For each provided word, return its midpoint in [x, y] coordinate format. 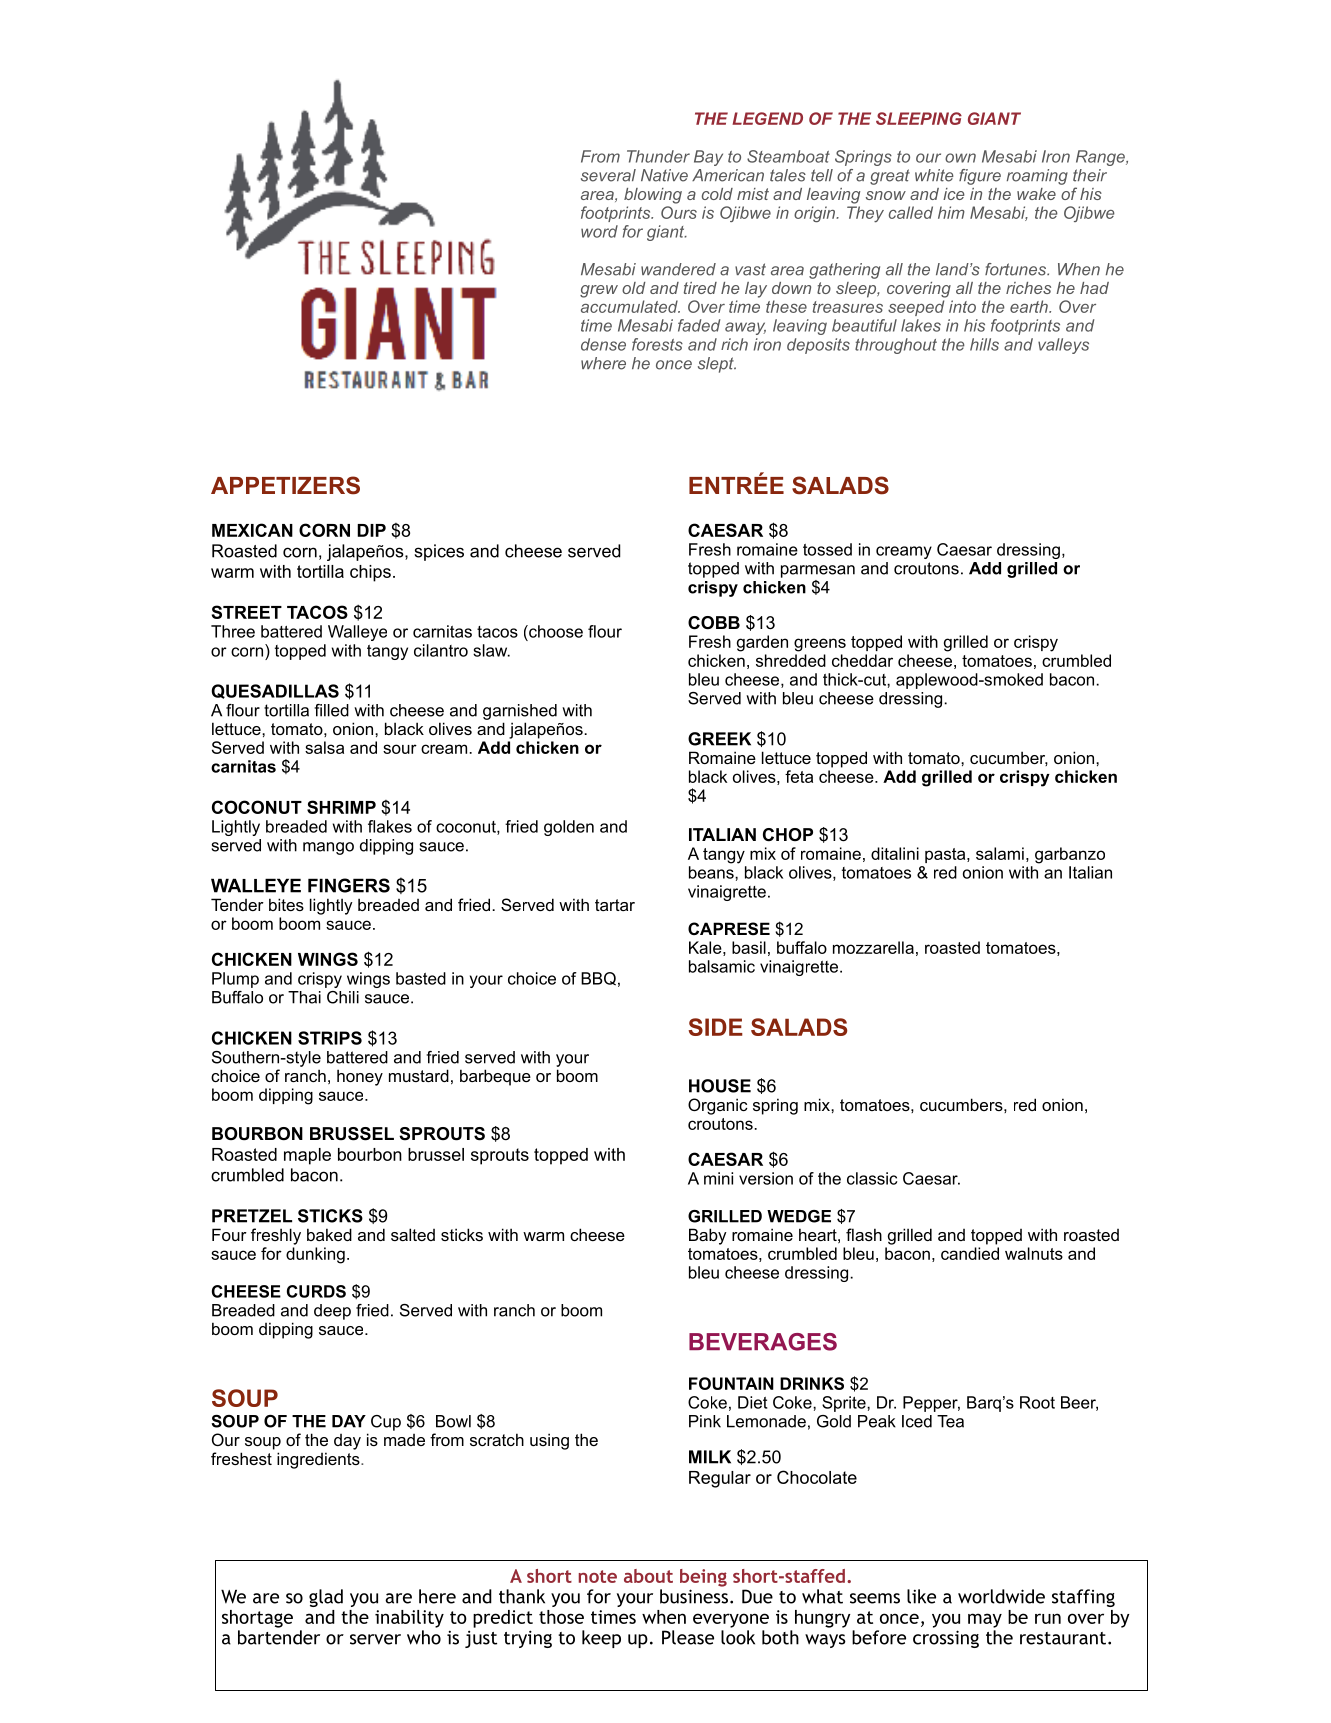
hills [984, 344]
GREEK [719, 739]
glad [326, 1598]
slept [717, 365]
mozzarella [873, 947]
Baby [708, 1236]
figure [980, 177]
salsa [324, 747]
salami [1000, 853]
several [608, 175]
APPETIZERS [285, 485]
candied [970, 1253]
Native [664, 175]
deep [332, 1312]
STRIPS [330, 1038]
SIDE [715, 1027]
